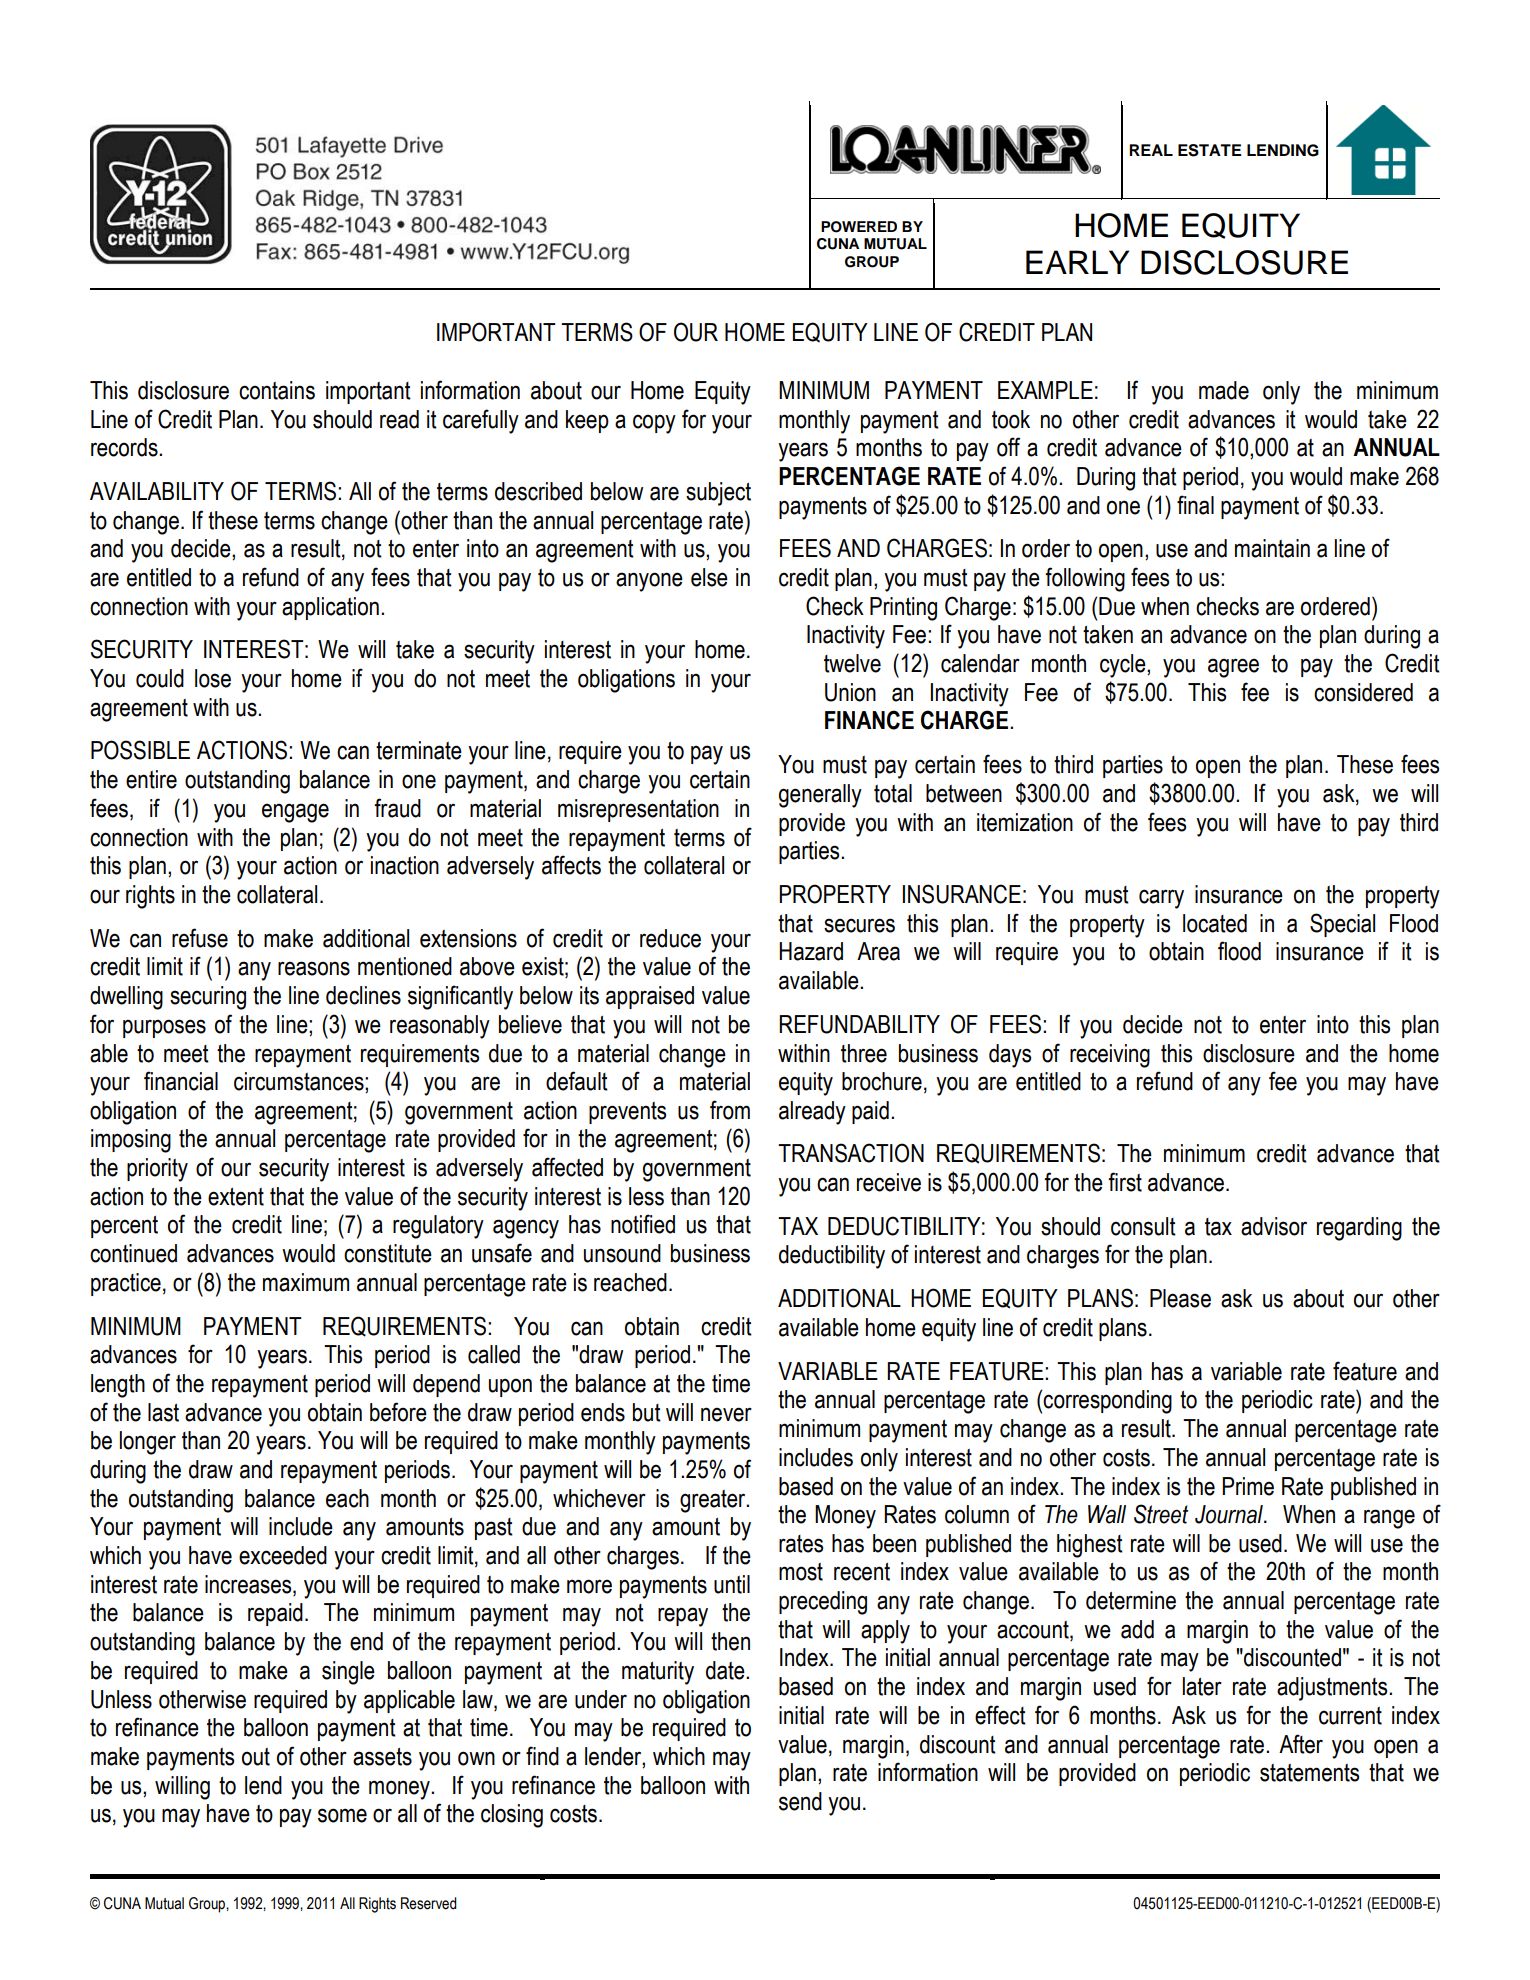  Describe the element at coordinates (208, 998) in the image. I see `securing` at that location.
